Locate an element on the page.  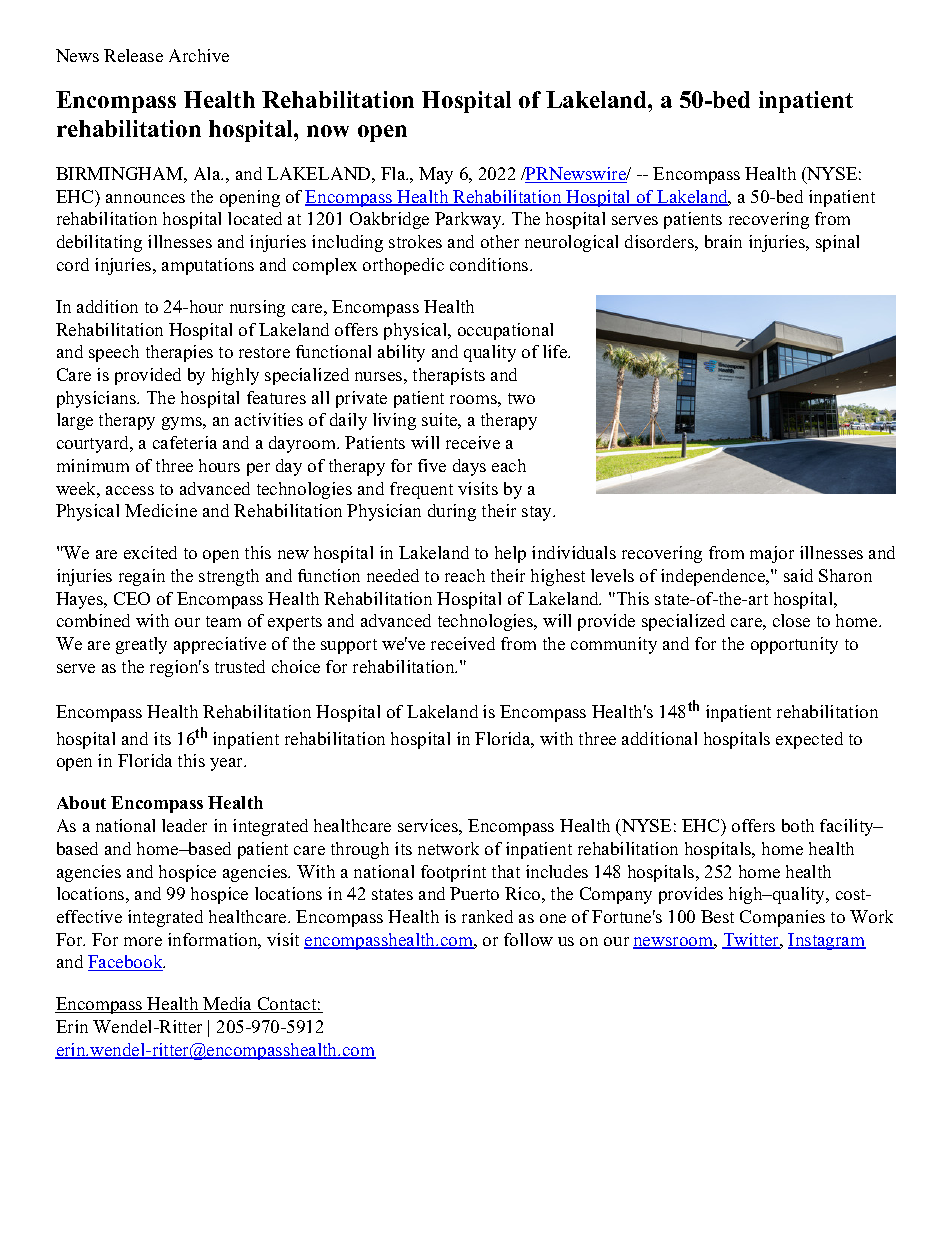
Facebook is located at coordinates (126, 963).
